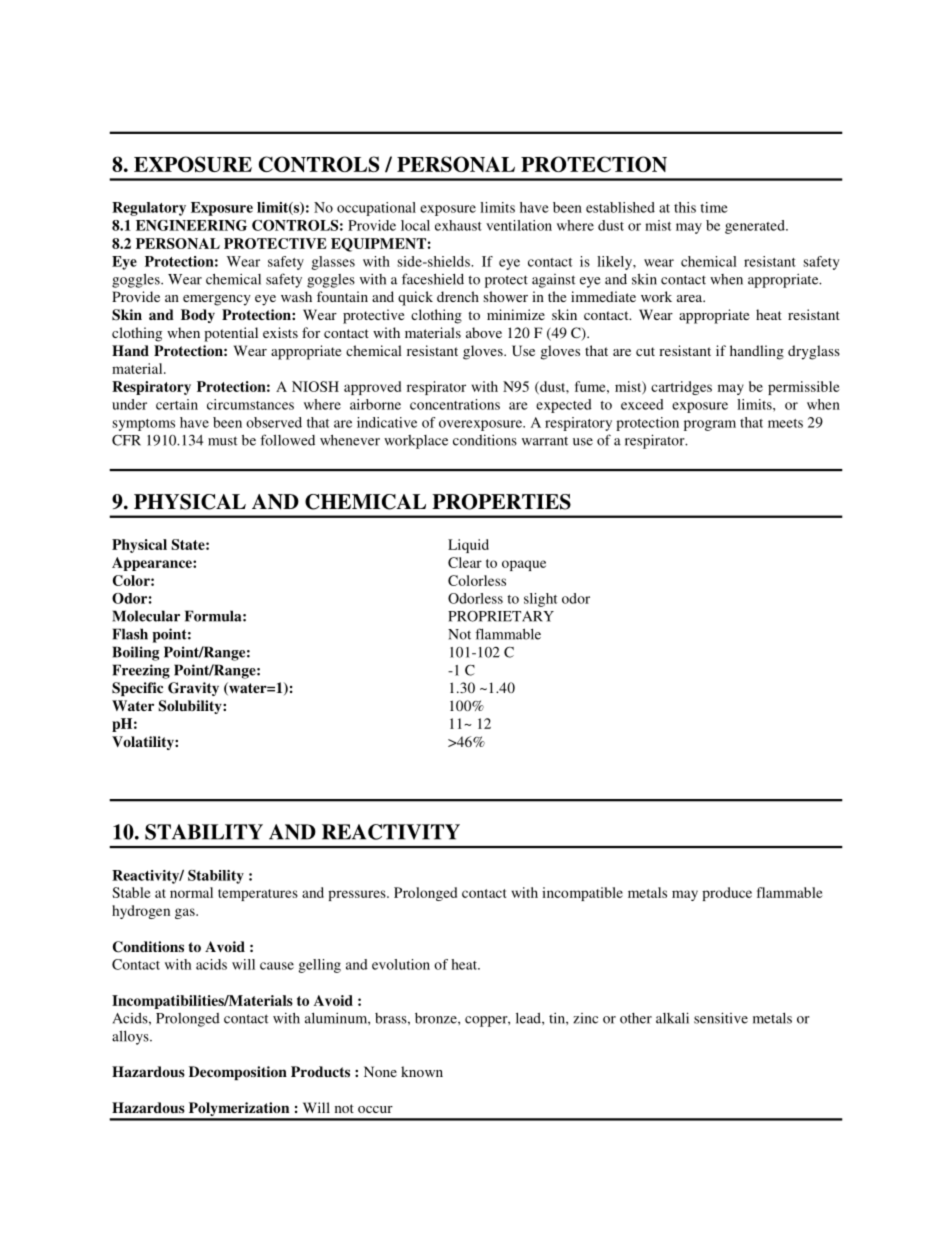 This page has height=1233, width=952. I want to click on Appearance, so click(153, 564).
